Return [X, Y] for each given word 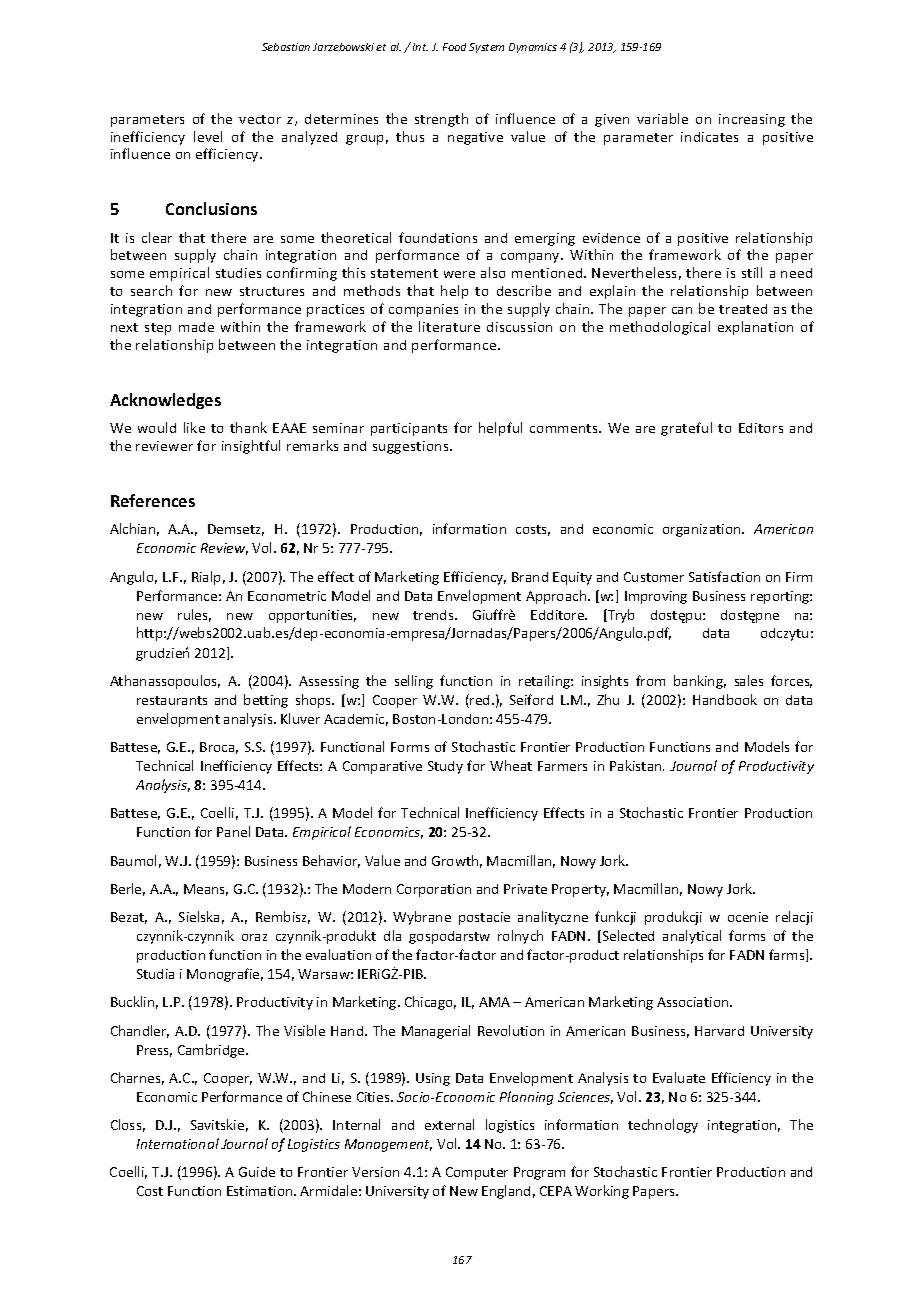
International [178, 1143]
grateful [686, 429]
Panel [233, 831]
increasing [752, 120]
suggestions [412, 447]
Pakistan [637, 765]
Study [445, 767]
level [208, 136]
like [194, 427]
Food [454, 47]
